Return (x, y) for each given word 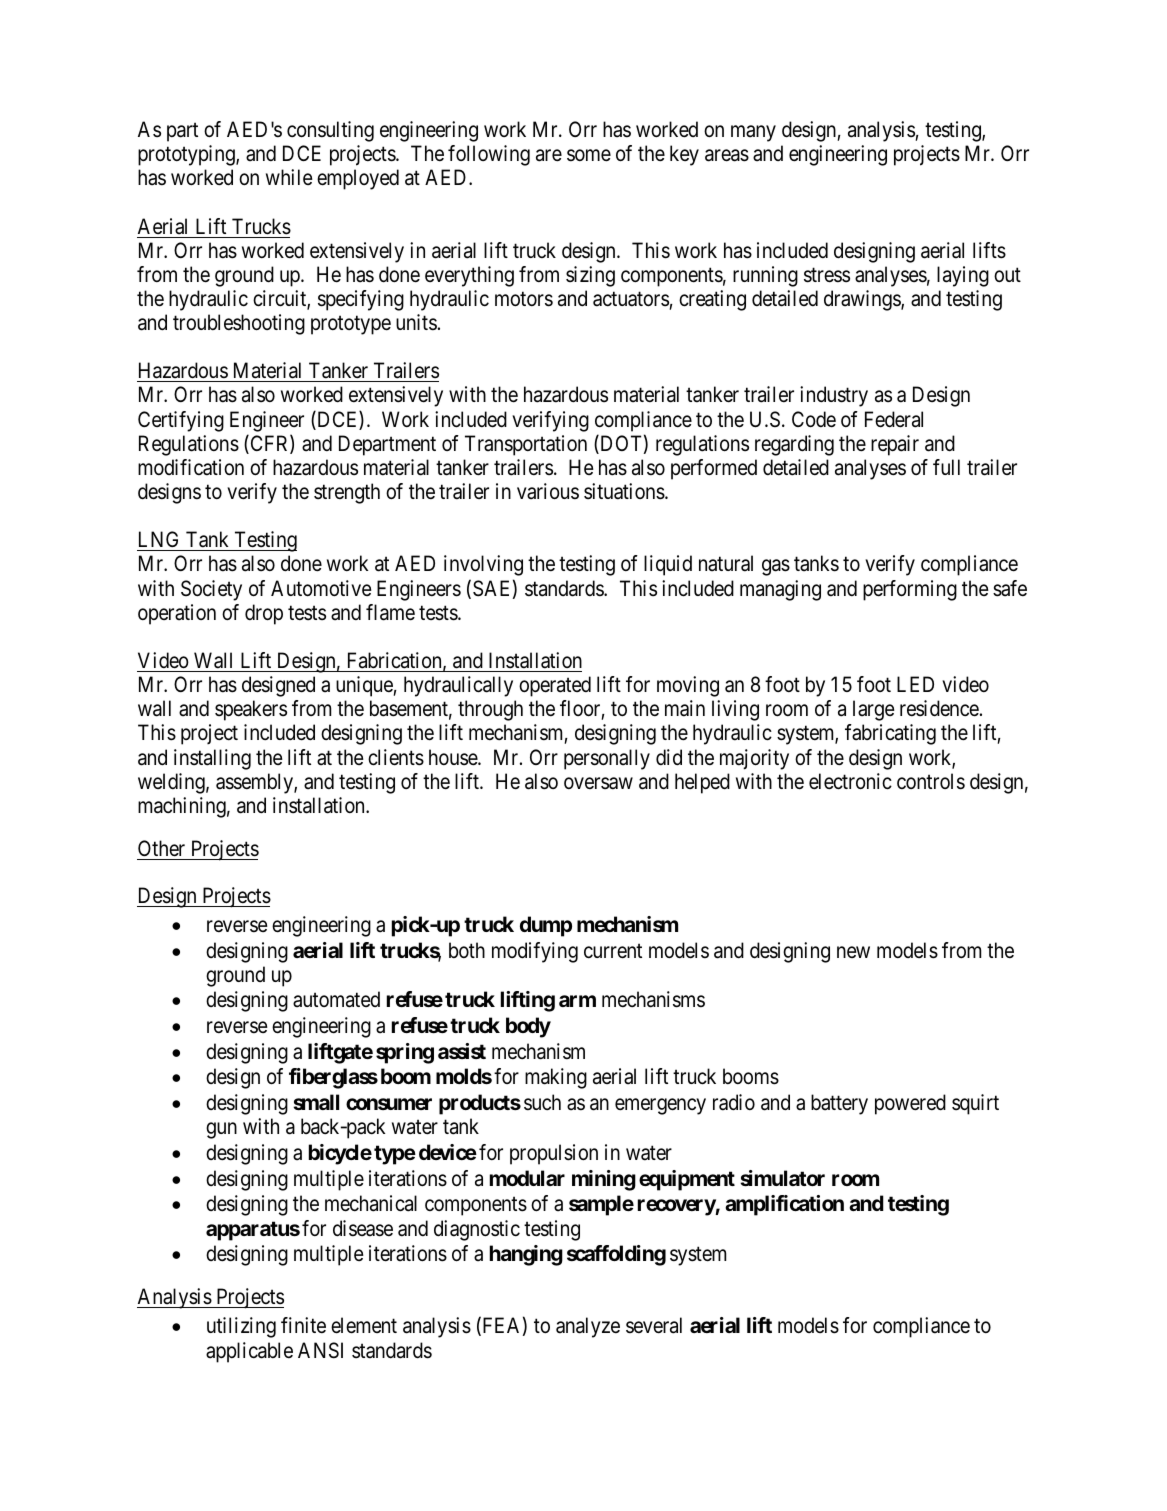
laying (963, 276)
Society (211, 590)
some (589, 155)
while (289, 177)
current (613, 951)
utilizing (241, 1327)
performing (910, 590)
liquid (668, 565)
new (853, 952)
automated (336, 999)
